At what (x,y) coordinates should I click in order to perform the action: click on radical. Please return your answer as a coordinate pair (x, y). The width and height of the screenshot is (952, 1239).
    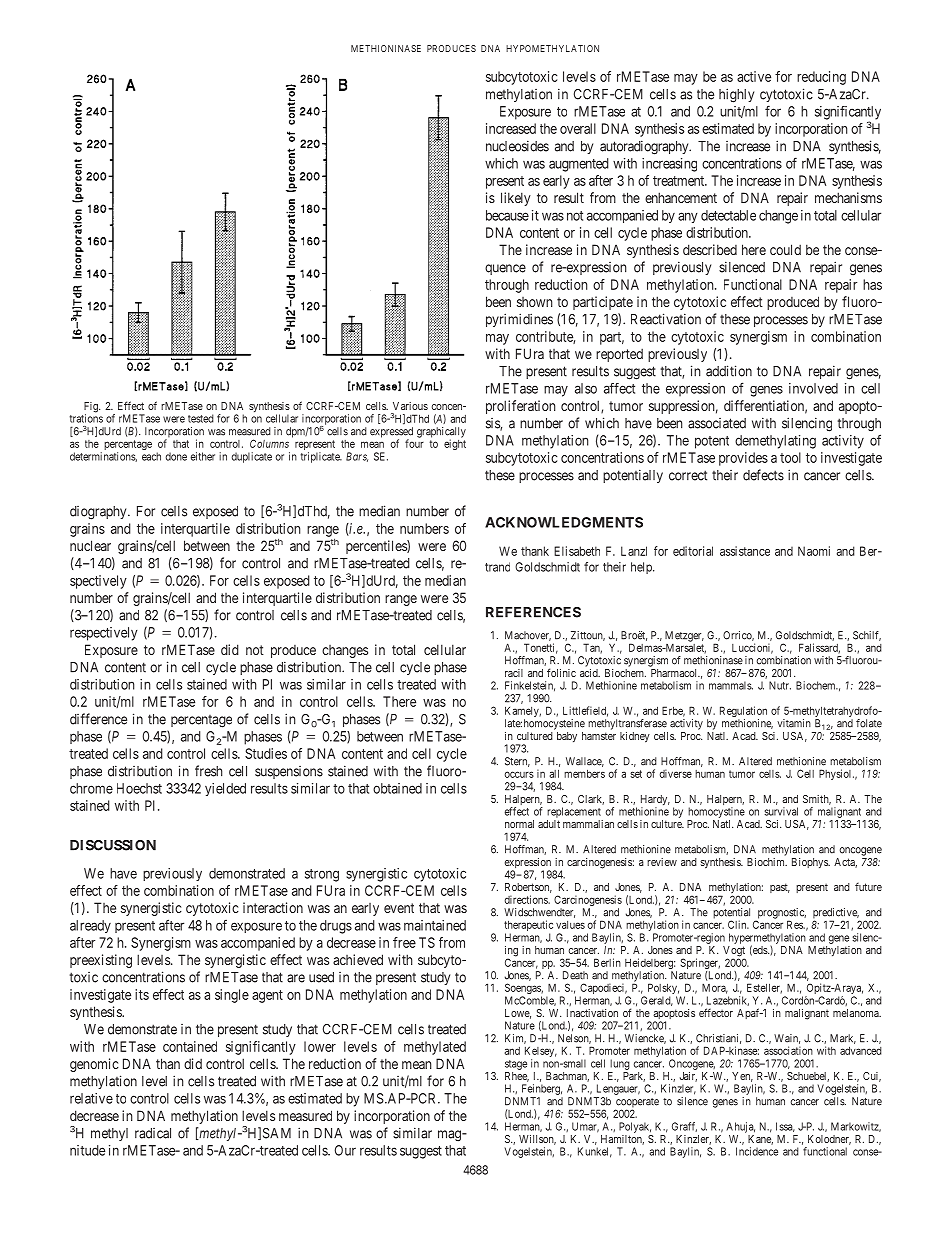
    Looking at the image, I should click on (153, 1133).
